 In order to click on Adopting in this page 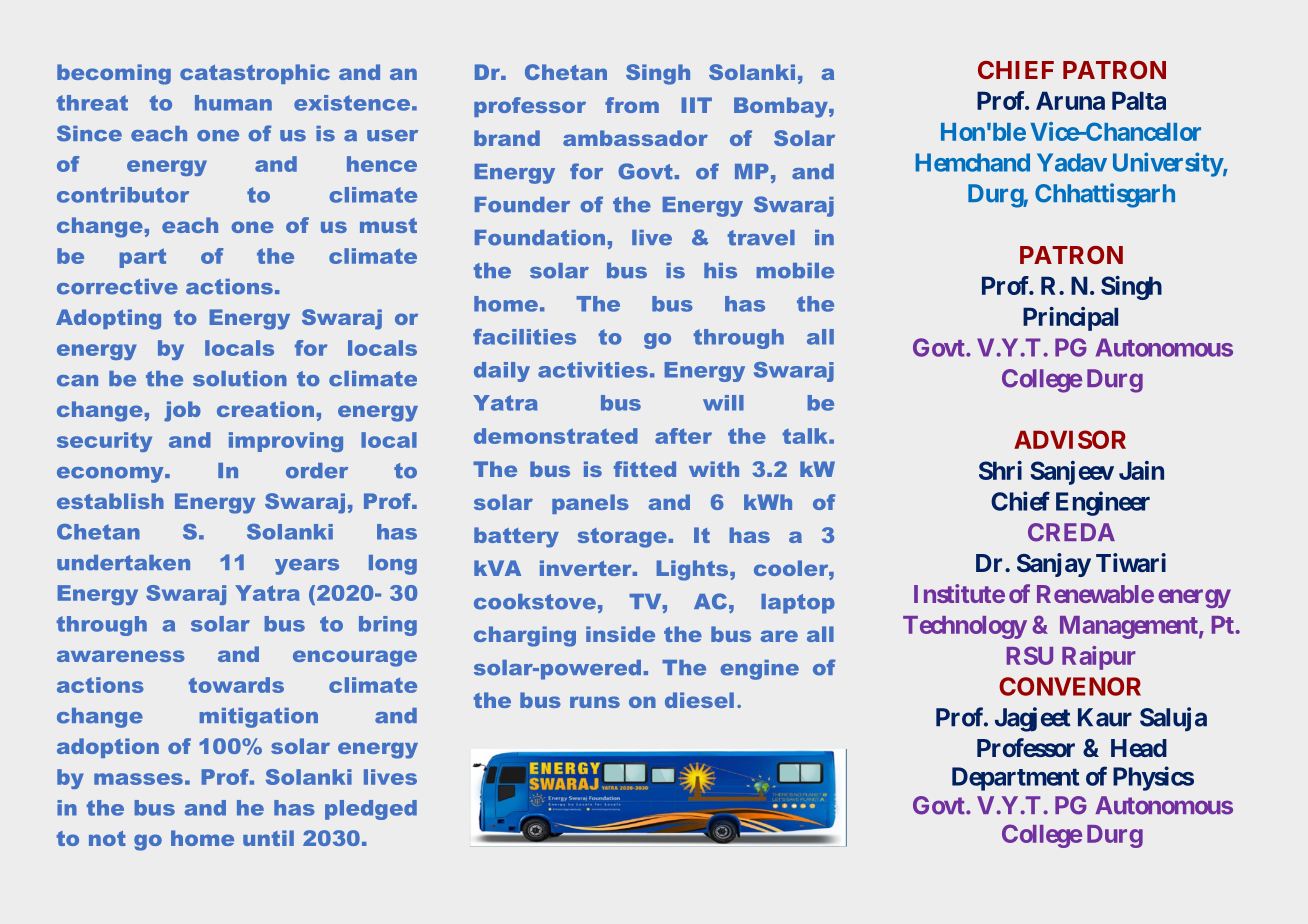, I will do `click(108, 319)`.
